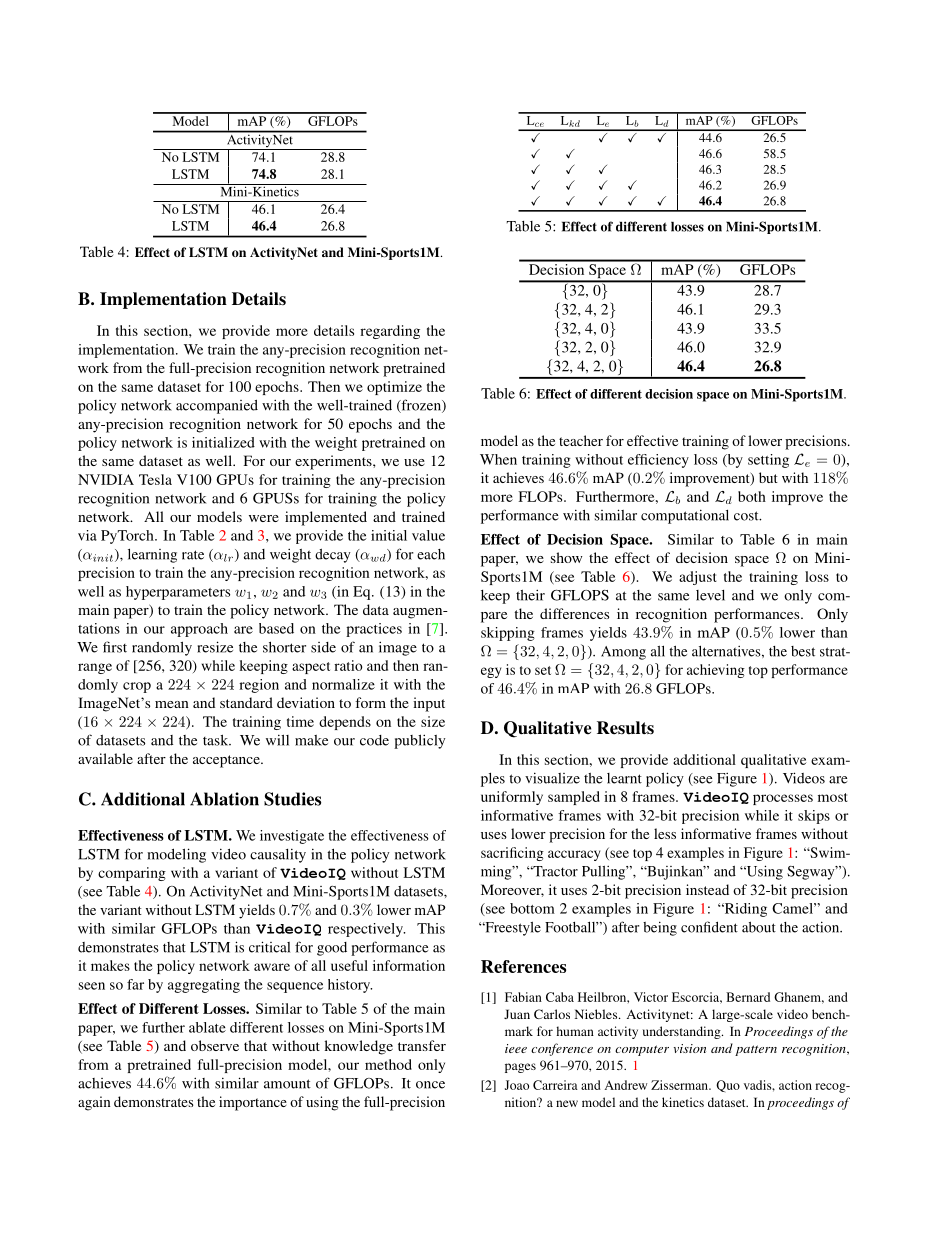  What do you see at coordinates (217, 406) in the image?
I see `accompanied` at bounding box center [217, 406].
